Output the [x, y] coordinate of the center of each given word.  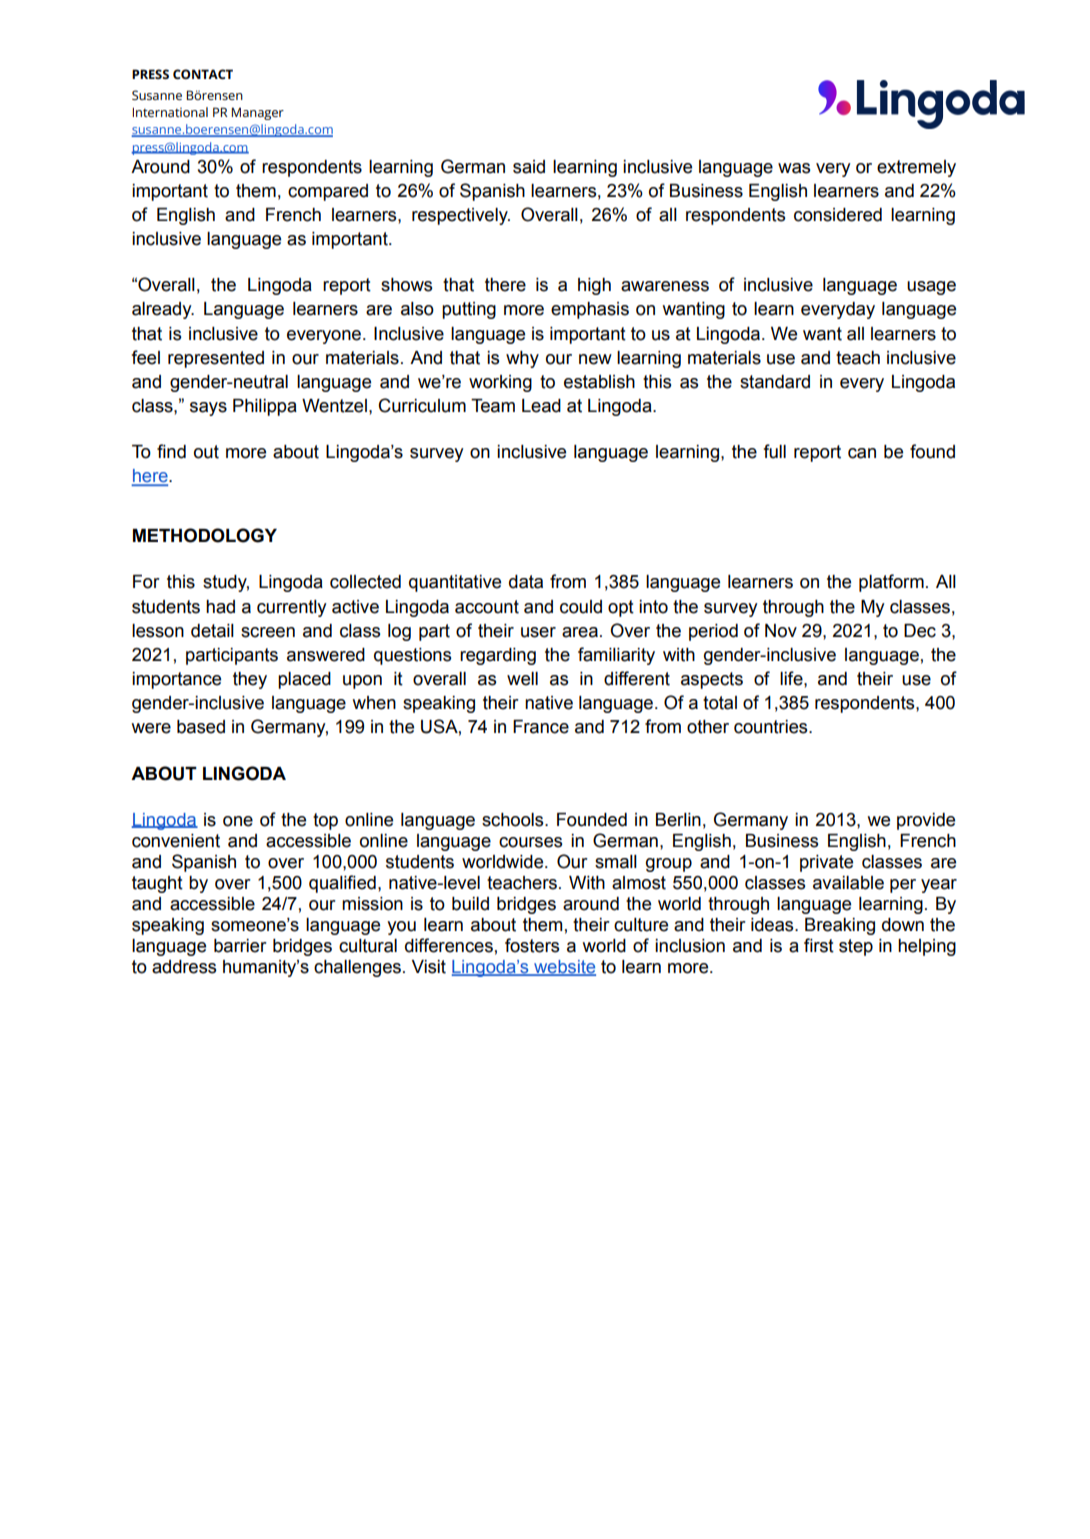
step [856, 947]
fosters [532, 945]
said [529, 167]
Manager [257, 113]
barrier [240, 946]
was [794, 168]
